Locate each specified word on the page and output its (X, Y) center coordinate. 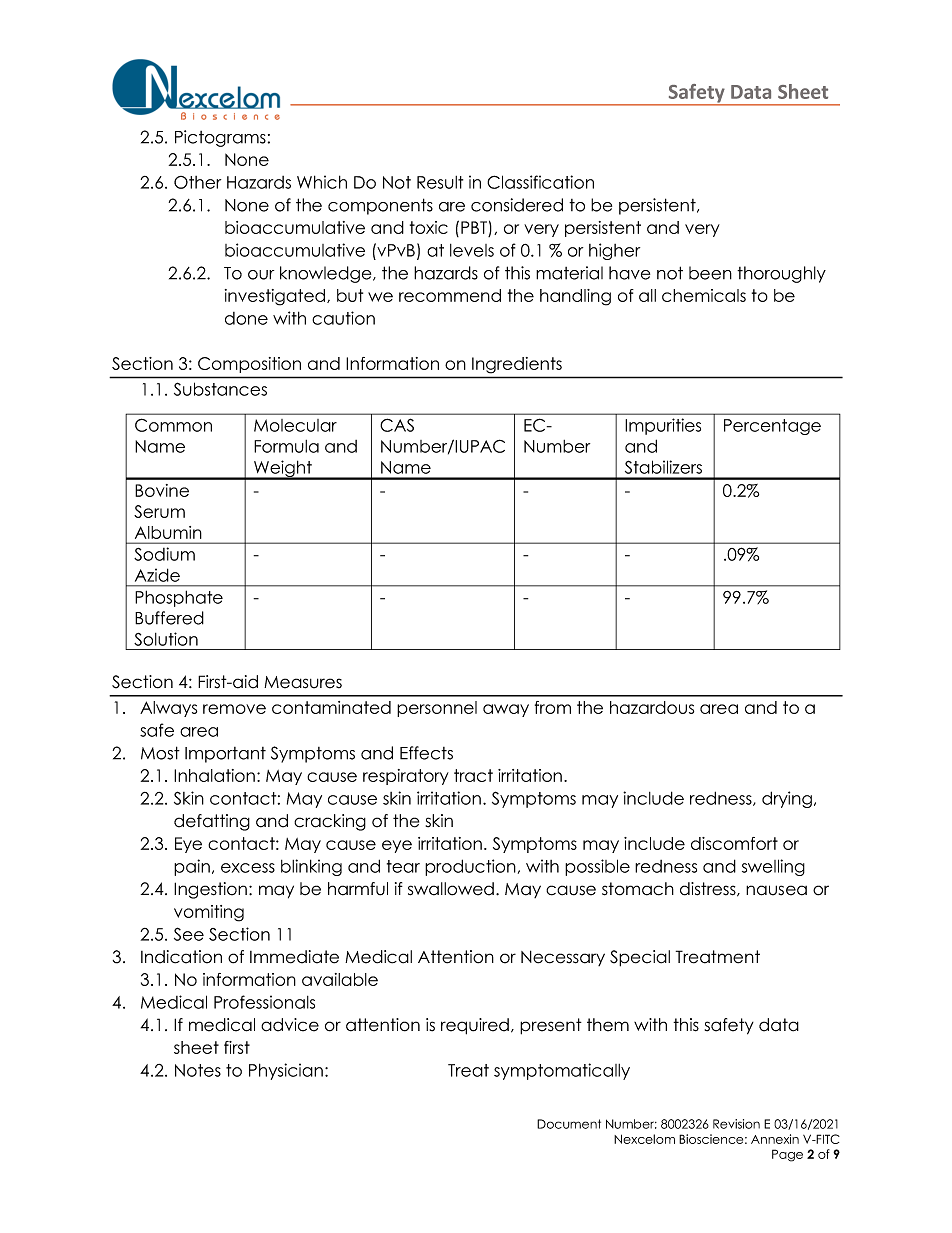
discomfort (734, 843)
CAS (397, 425)
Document (569, 1124)
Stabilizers (663, 467)
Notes (198, 1070)
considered (517, 205)
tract (473, 775)
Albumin (168, 532)
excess (248, 868)
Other (197, 182)
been (710, 273)
